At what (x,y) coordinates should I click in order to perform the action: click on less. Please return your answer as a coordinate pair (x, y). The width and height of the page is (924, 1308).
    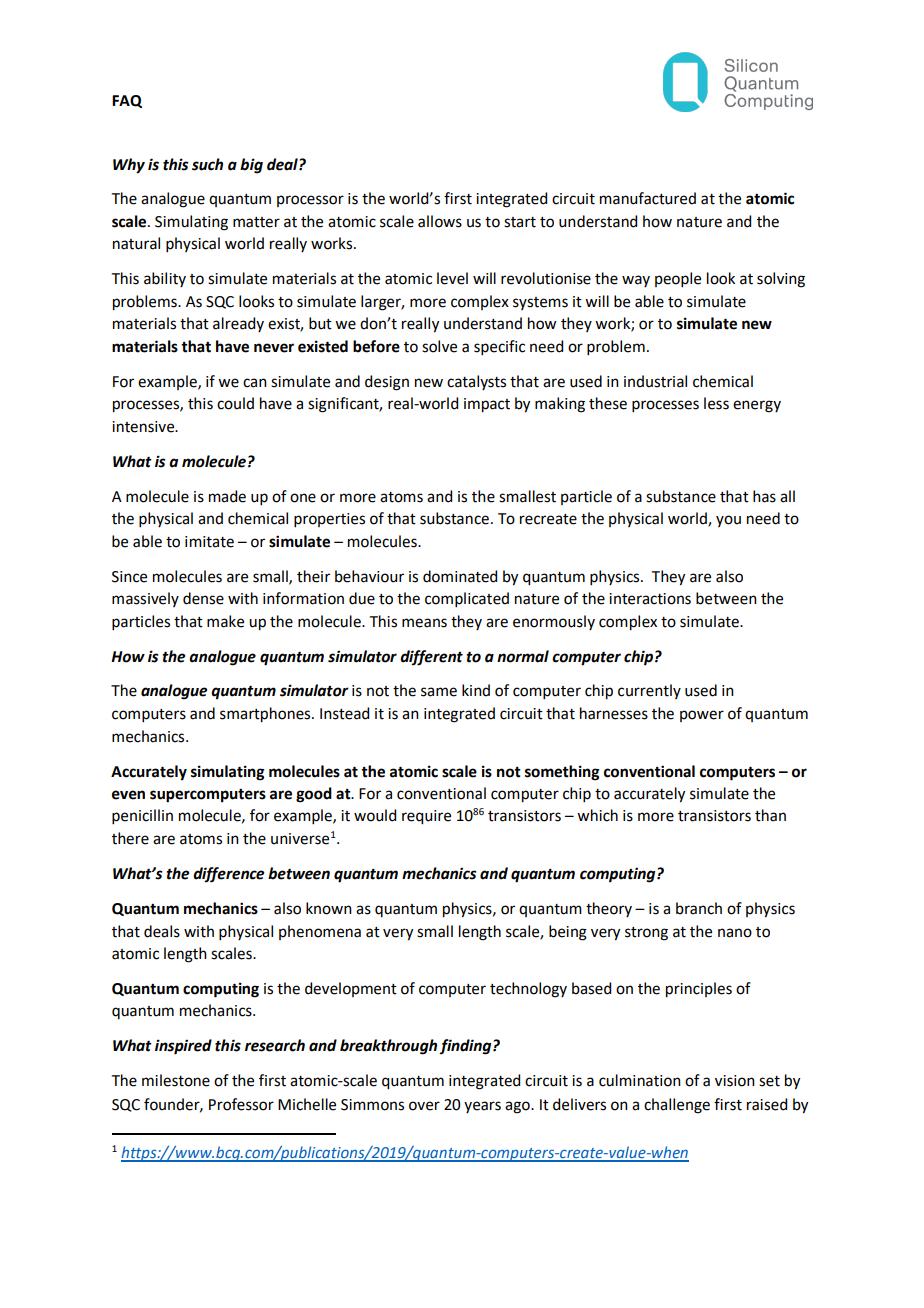
    Looking at the image, I should click on (716, 403).
